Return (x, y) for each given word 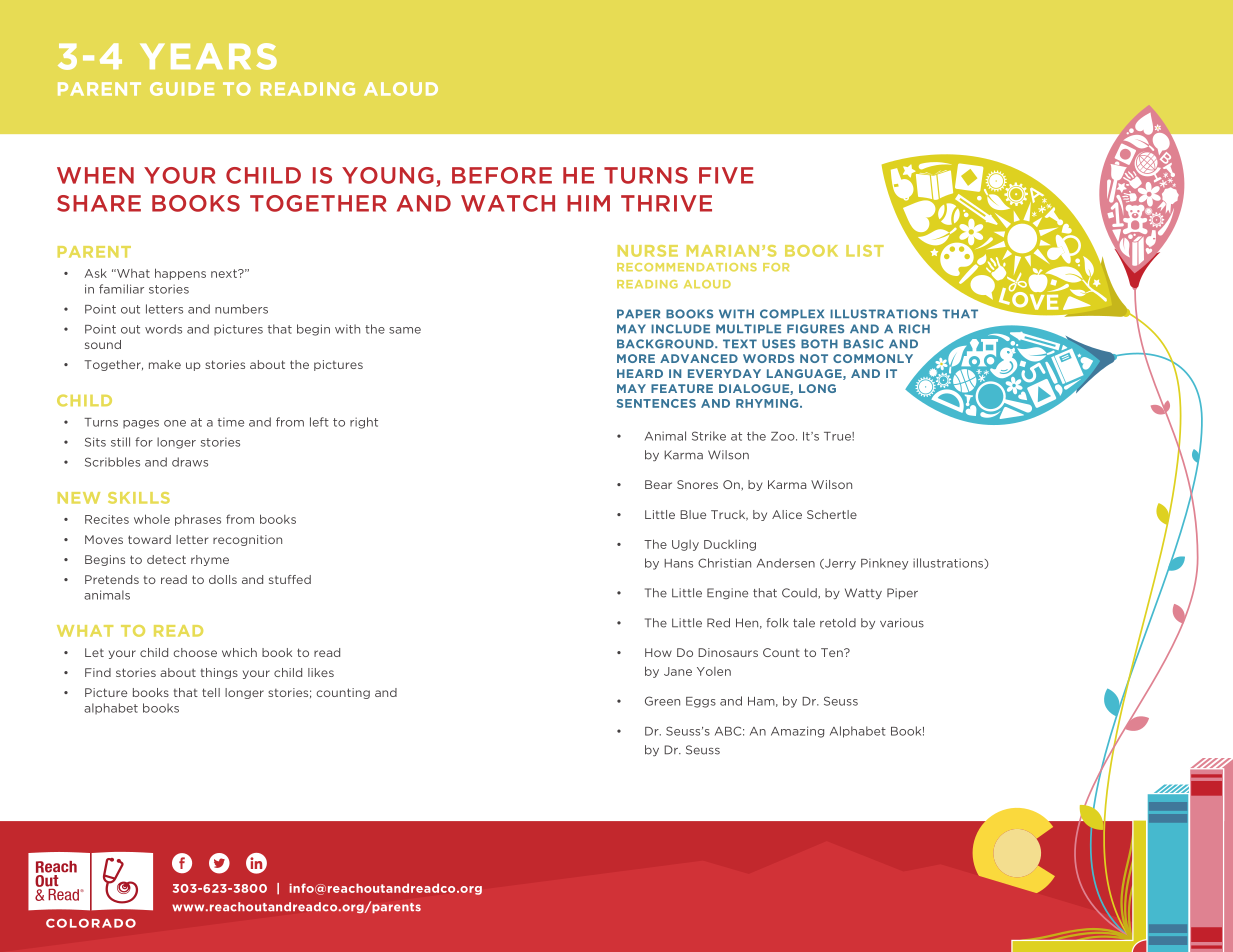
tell (211, 692)
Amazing (797, 732)
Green (662, 701)
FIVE (726, 175)
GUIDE (182, 89)
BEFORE (502, 175)
